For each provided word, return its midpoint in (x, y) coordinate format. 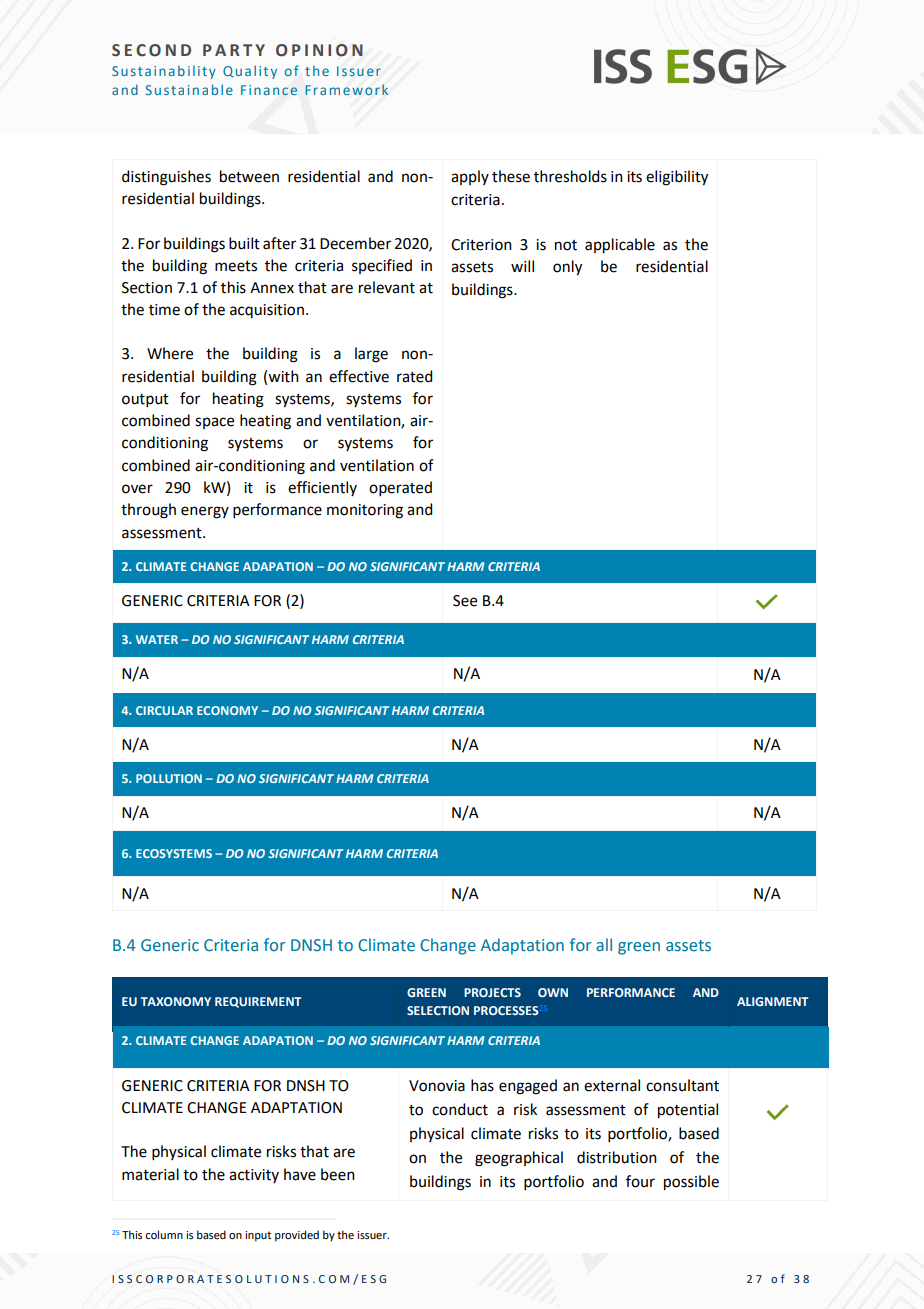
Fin (251, 90)
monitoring (365, 511)
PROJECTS (492, 992)
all (604, 944)
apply (470, 177)
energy (205, 512)
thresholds (570, 176)
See (465, 601)
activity (254, 1176)
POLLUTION (169, 778)
